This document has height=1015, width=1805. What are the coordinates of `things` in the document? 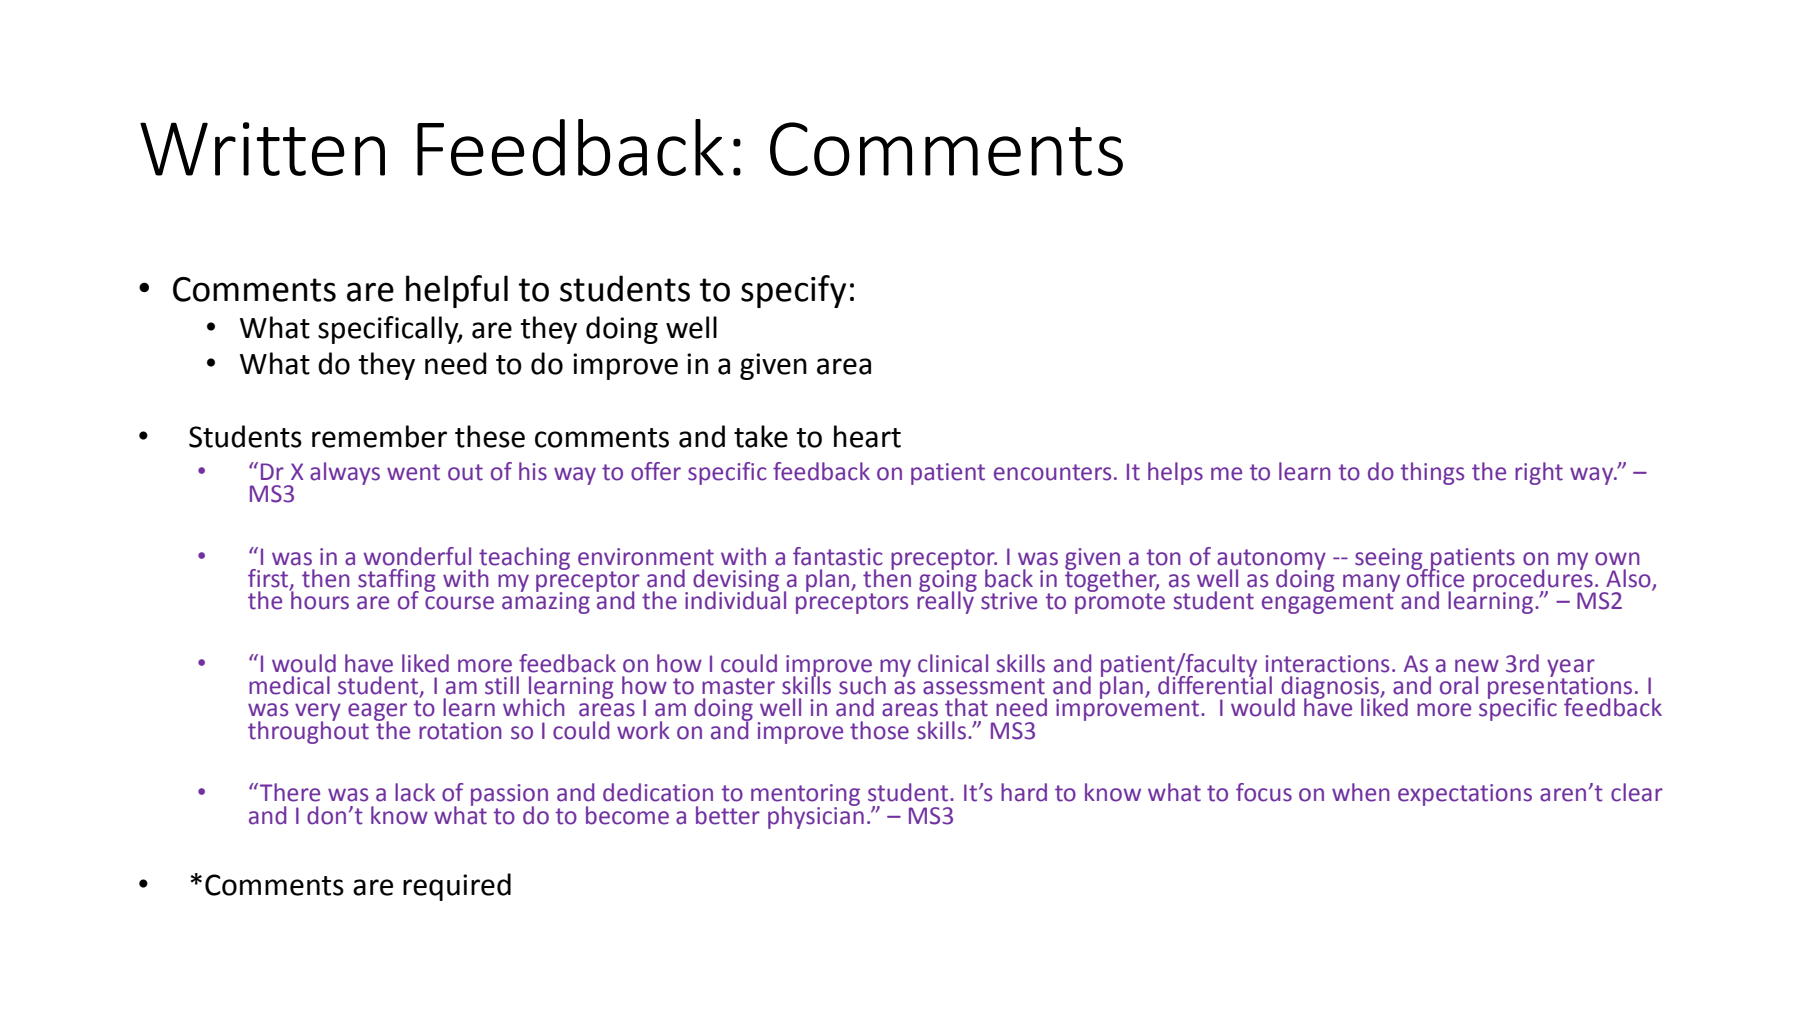 It's located at (1432, 473).
